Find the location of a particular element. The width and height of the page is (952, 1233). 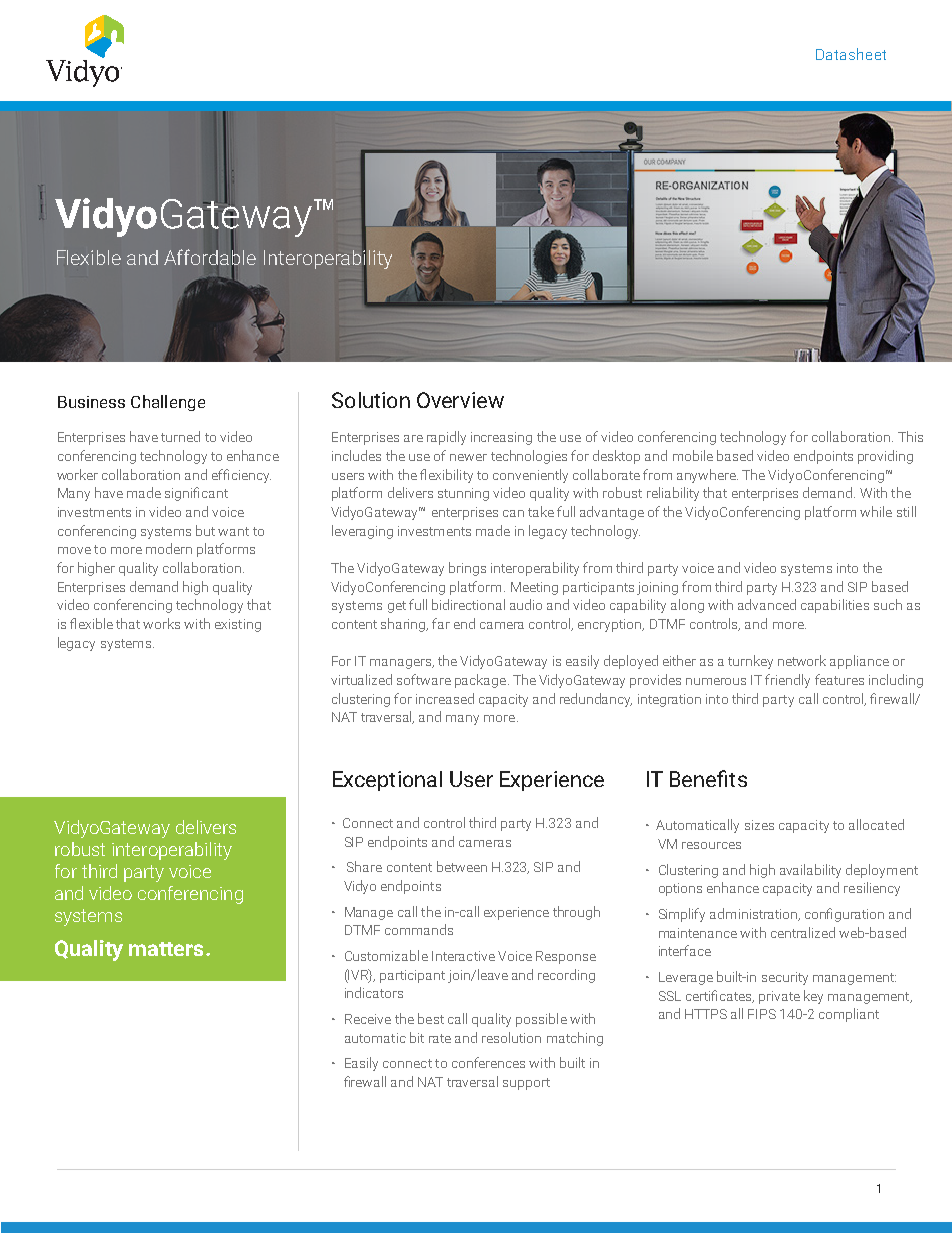

works is located at coordinates (161, 623).
